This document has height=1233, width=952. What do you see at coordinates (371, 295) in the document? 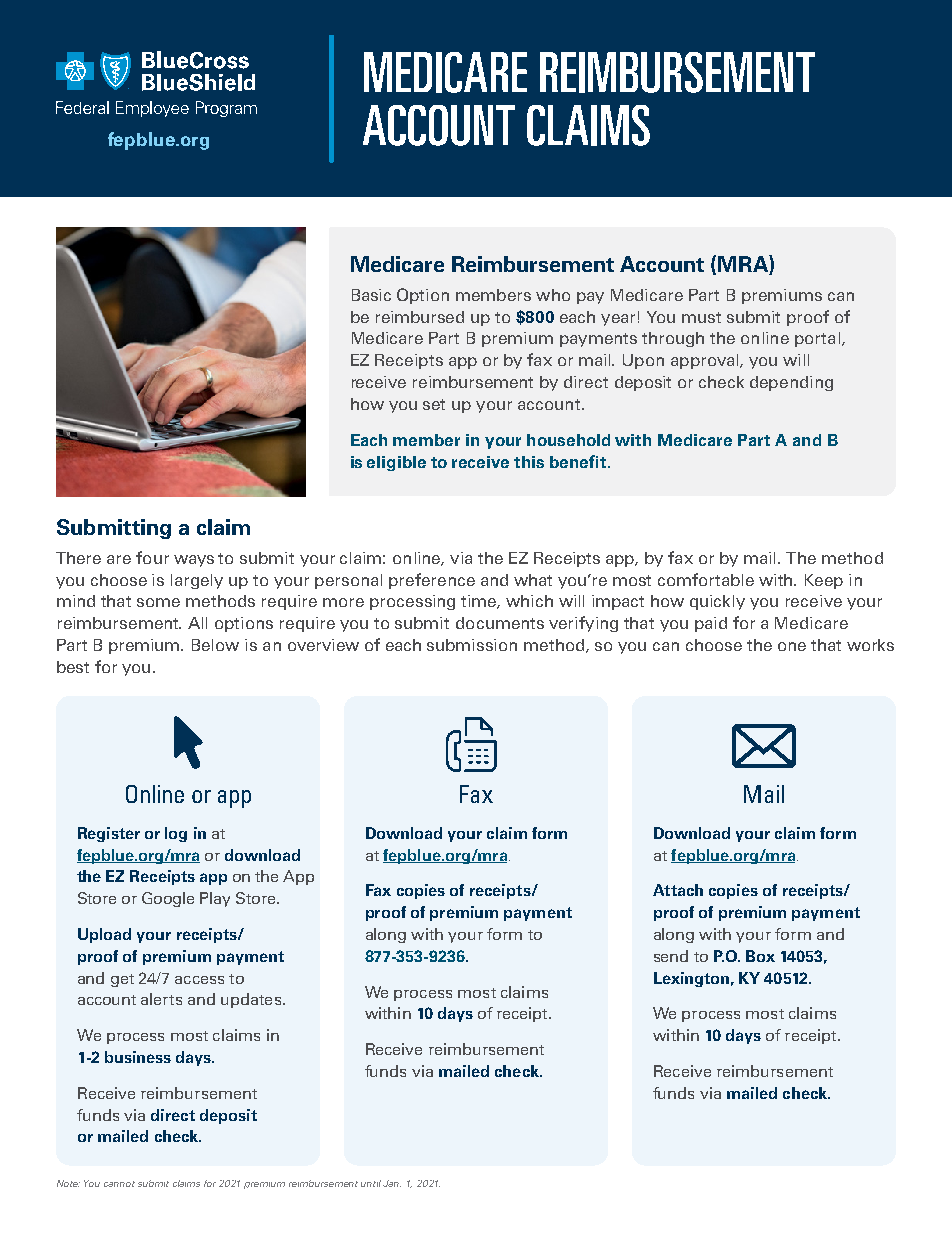
I see `Basic` at bounding box center [371, 295].
